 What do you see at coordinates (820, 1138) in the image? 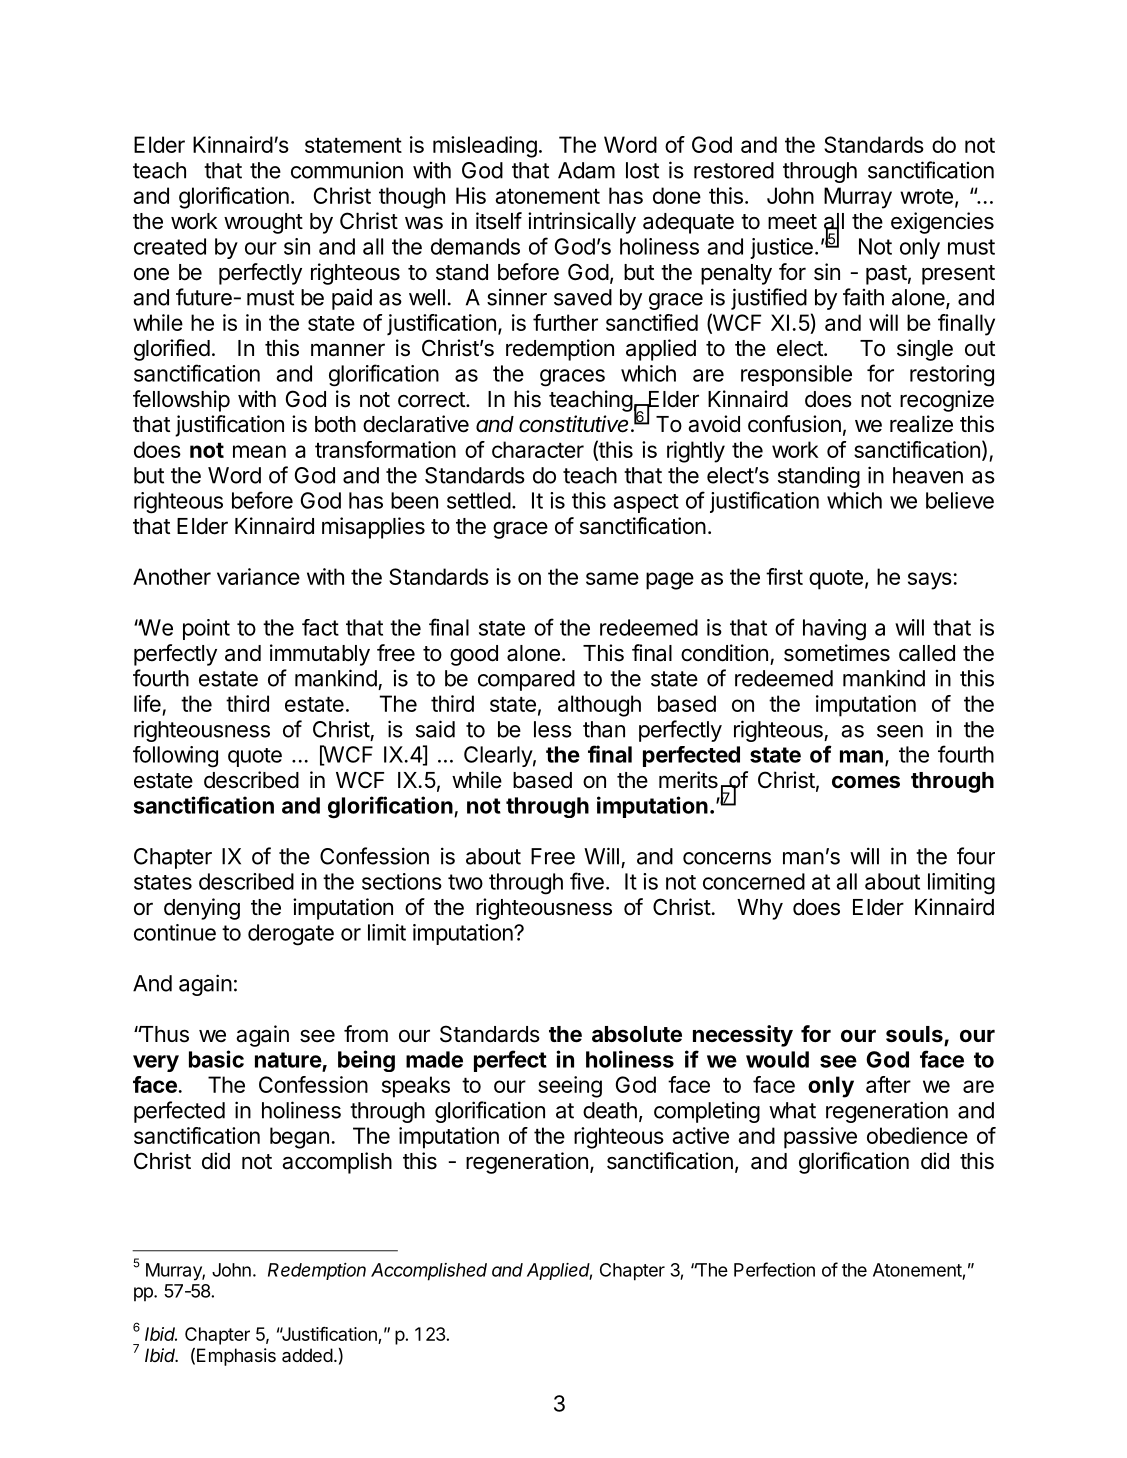
I see `passive` at bounding box center [820, 1138].
